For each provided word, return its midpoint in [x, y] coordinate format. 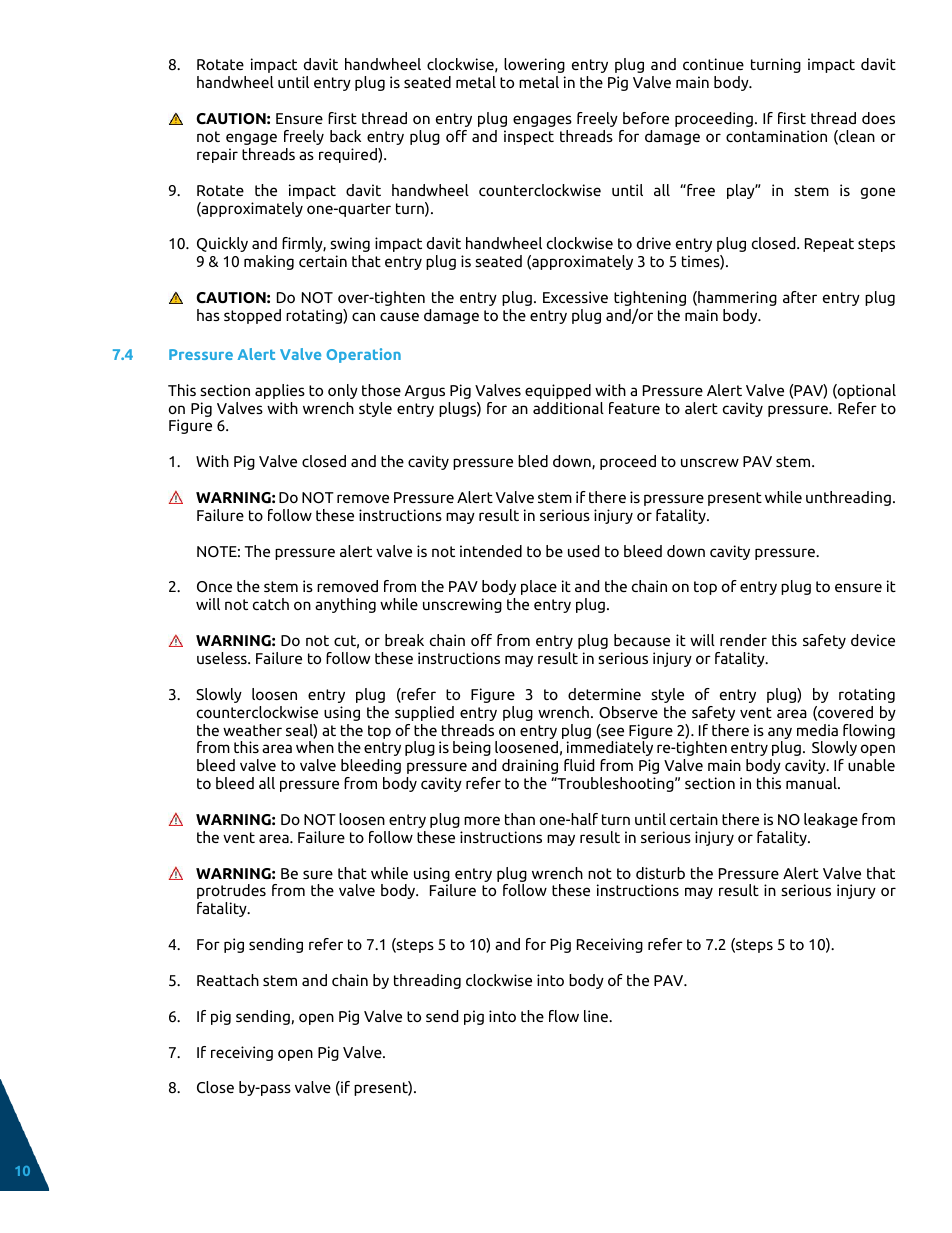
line [597, 1016]
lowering [534, 65]
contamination [776, 136]
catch [271, 604]
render [743, 640]
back [345, 136]
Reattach [228, 980]
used [583, 551]
